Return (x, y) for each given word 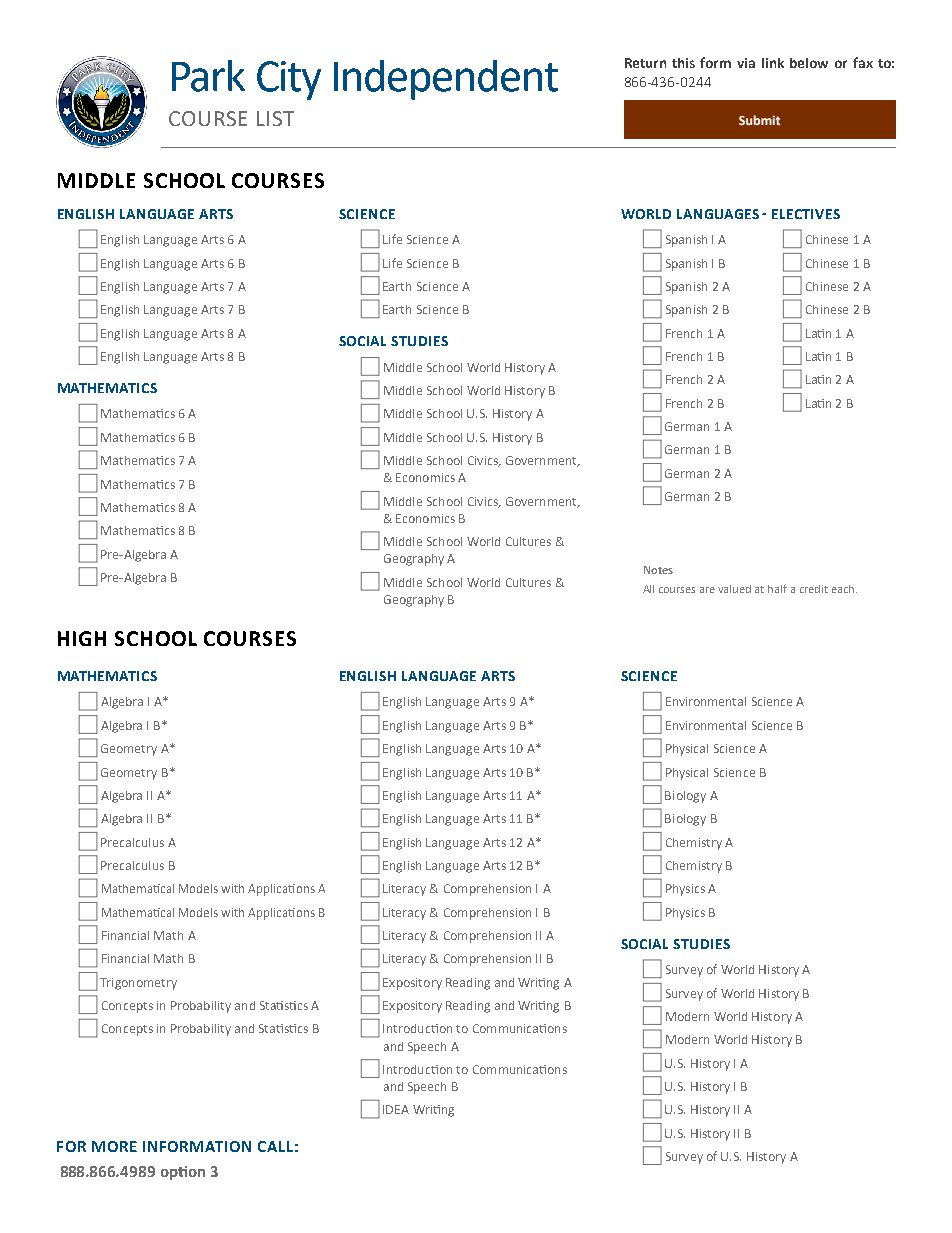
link (773, 63)
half (777, 588)
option (183, 1173)
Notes (658, 570)
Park (208, 76)
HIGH (82, 638)
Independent (446, 80)
